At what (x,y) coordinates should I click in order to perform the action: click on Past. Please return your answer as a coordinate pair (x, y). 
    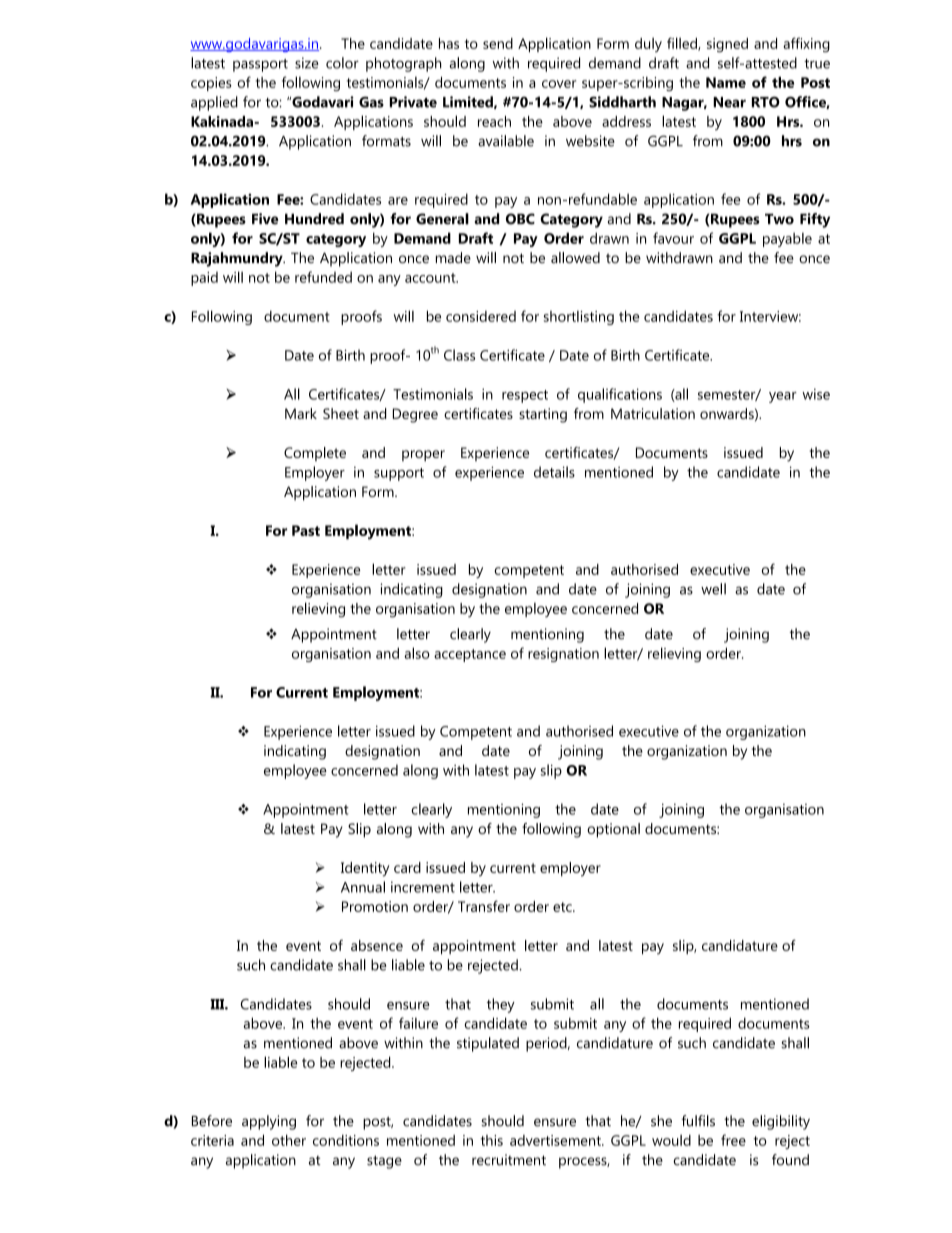
    Looking at the image, I should click on (306, 530).
